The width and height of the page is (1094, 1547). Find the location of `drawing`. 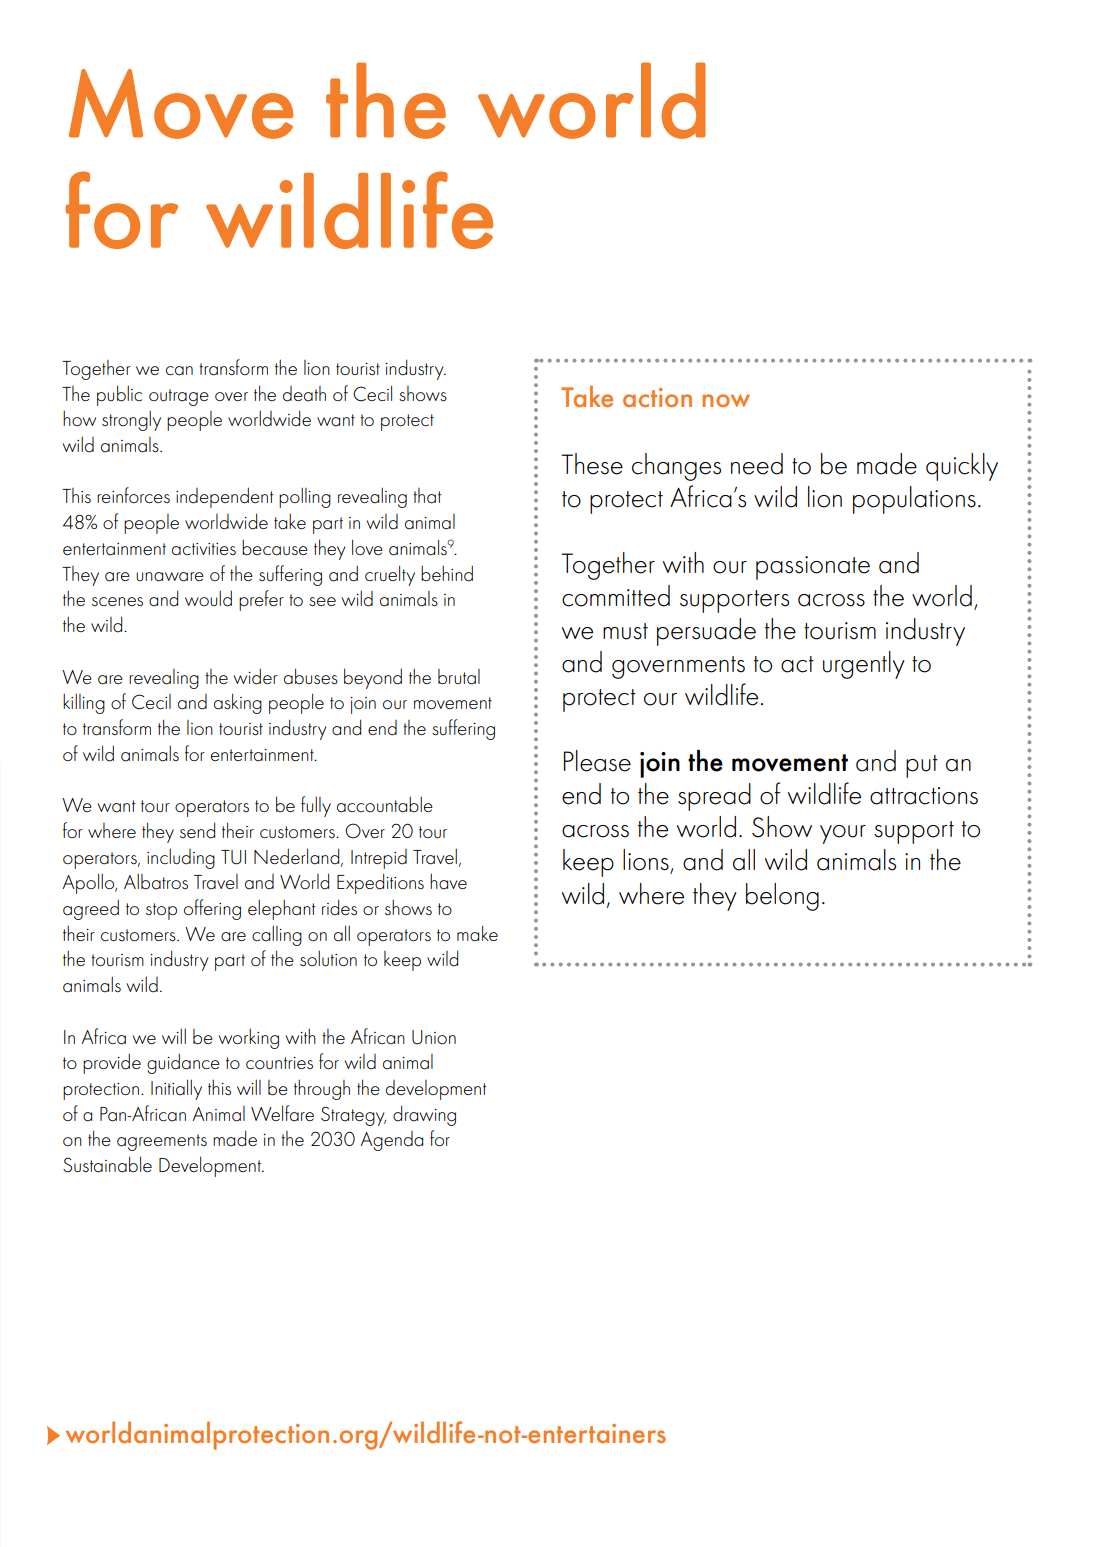

drawing is located at coordinates (424, 1115).
